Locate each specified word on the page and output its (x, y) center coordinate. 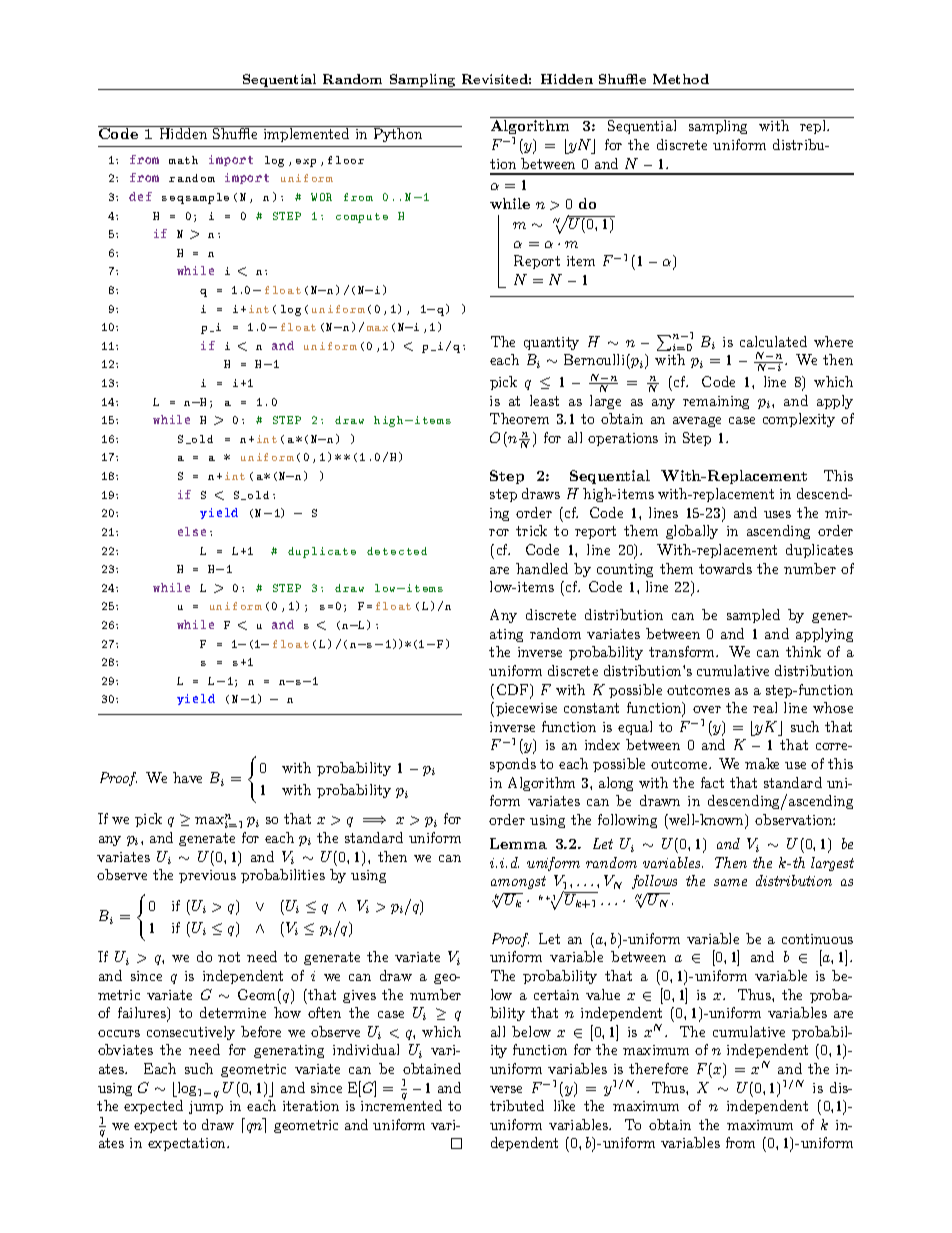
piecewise (526, 709)
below (531, 1031)
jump (206, 1107)
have (187, 777)
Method (681, 79)
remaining (716, 402)
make (762, 763)
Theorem (519, 418)
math (183, 160)
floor (346, 160)
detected (397, 551)
